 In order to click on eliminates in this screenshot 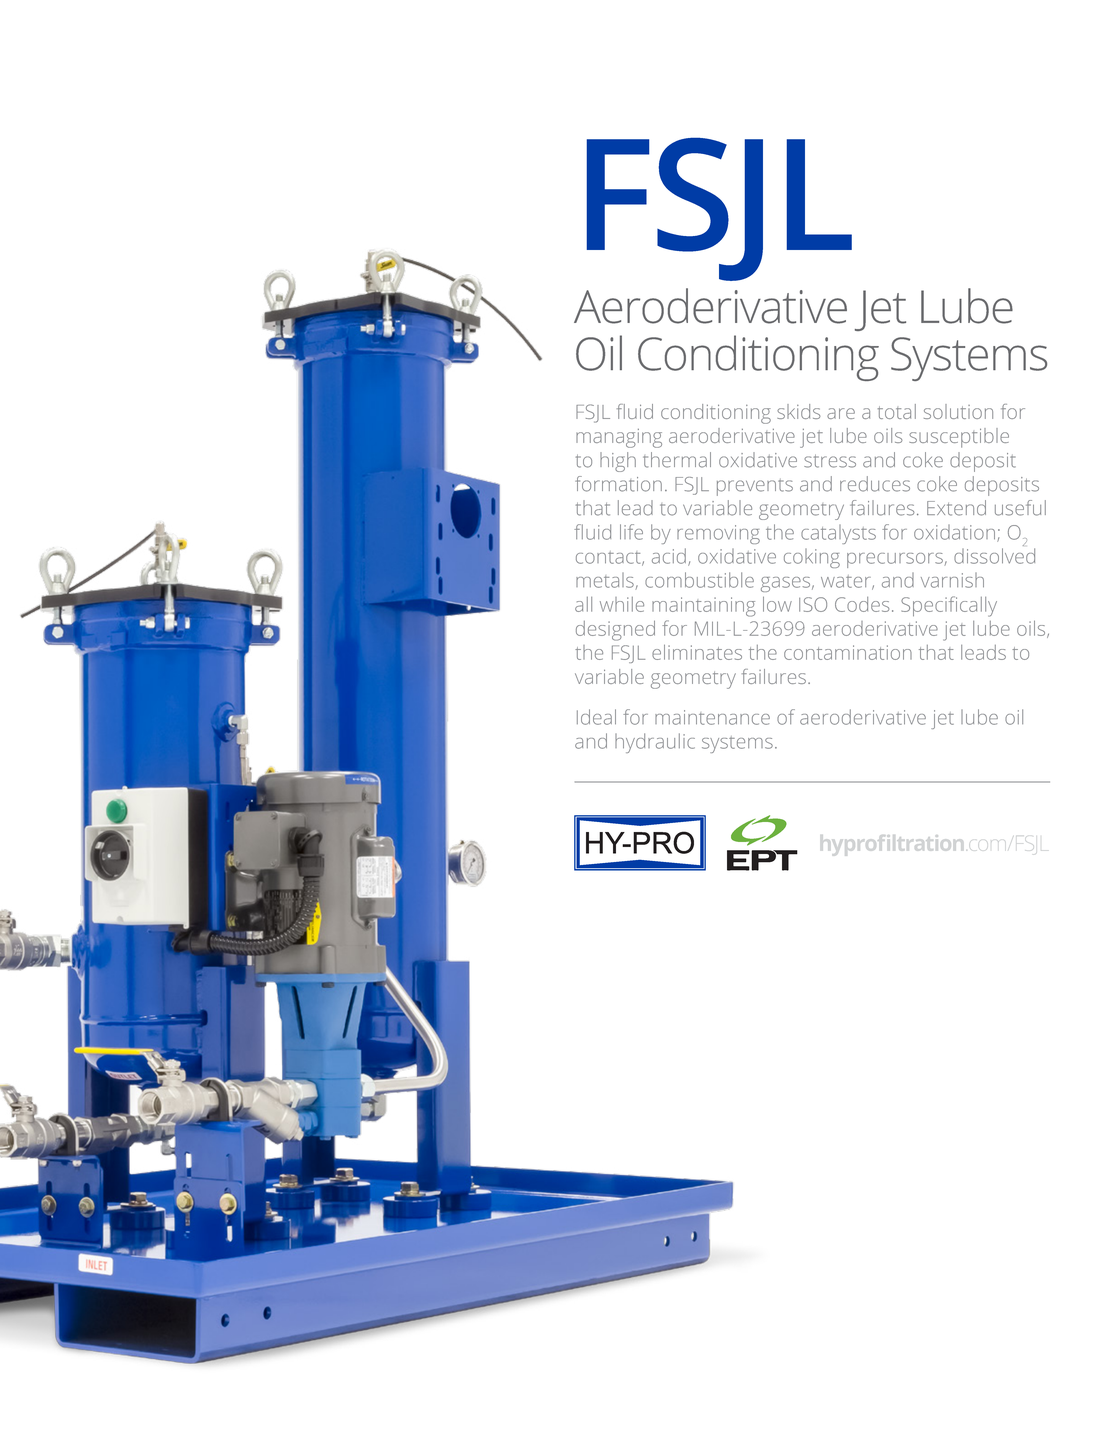, I will do `click(697, 652)`.
